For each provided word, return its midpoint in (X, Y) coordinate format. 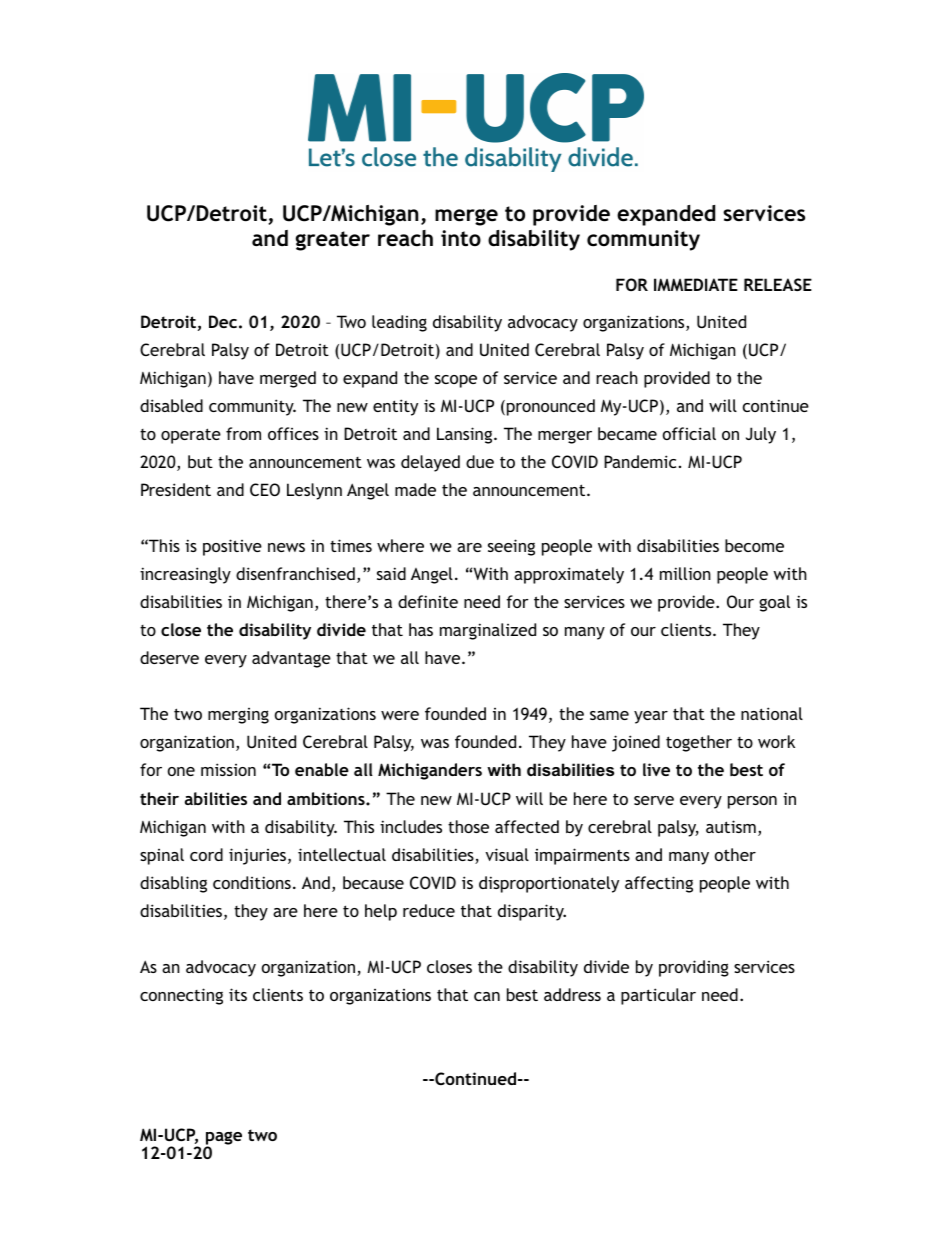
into (461, 238)
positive (232, 547)
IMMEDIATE (696, 284)
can (487, 996)
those (468, 826)
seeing (511, 547)
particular (658, 996)
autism (731, 826)
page (224, 1139)
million (685, 573)
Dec (223, 321)
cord (206, 854)
